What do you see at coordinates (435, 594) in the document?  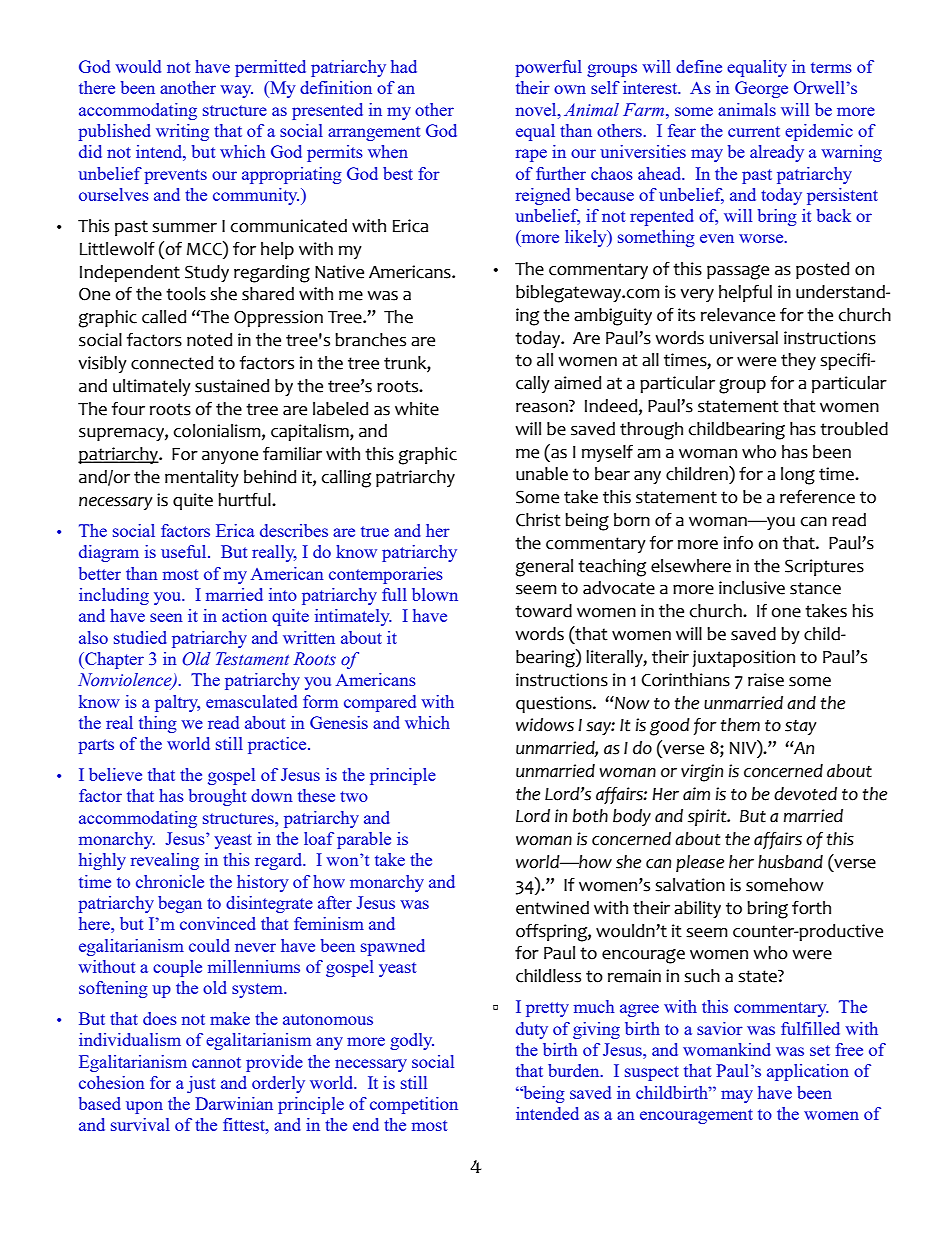 I see `blown` at bounding box center [435, 594].
